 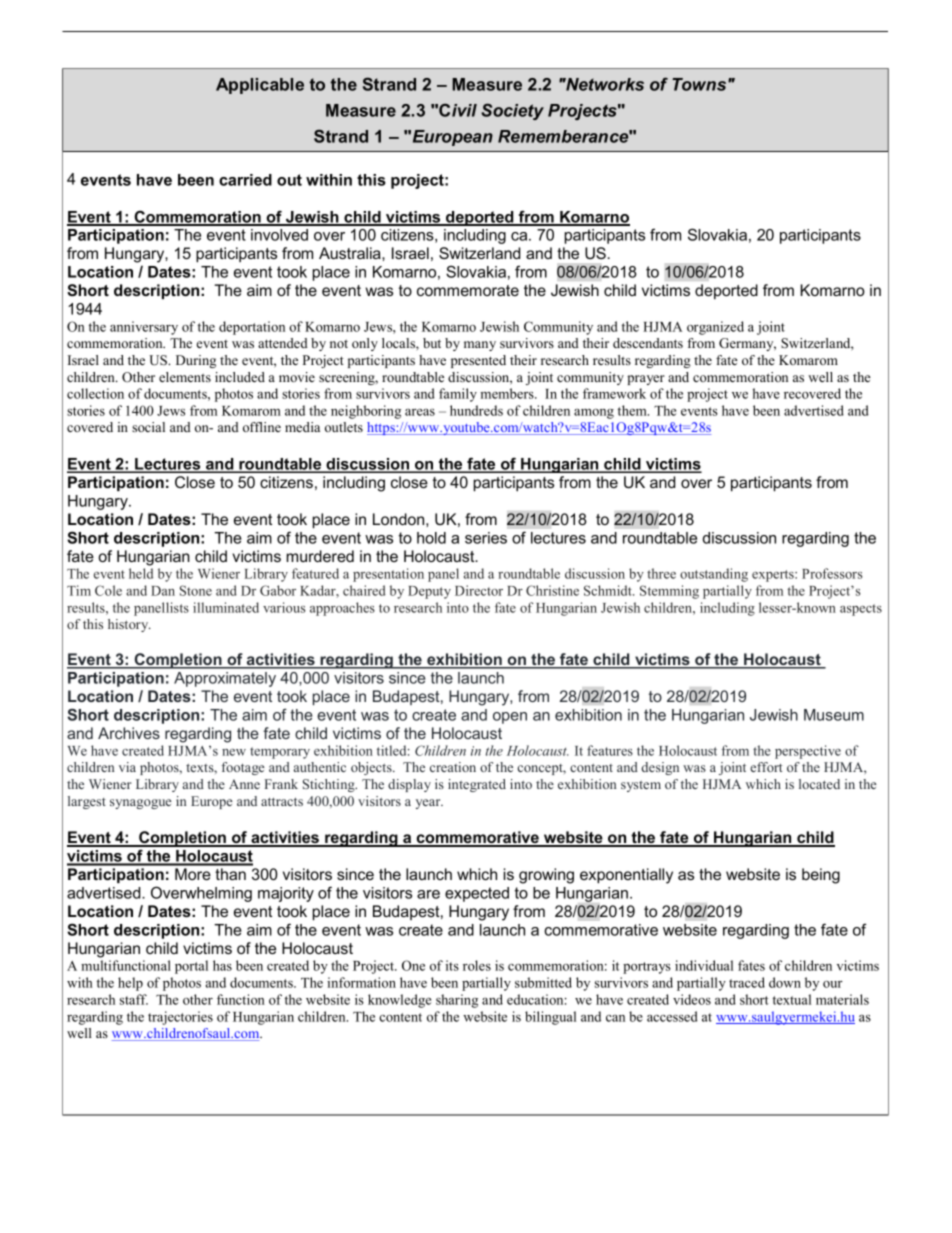 What do you see at coordinates (191, 967) in the screenshot?
I see `portal` at bounding box center [191, 967].
